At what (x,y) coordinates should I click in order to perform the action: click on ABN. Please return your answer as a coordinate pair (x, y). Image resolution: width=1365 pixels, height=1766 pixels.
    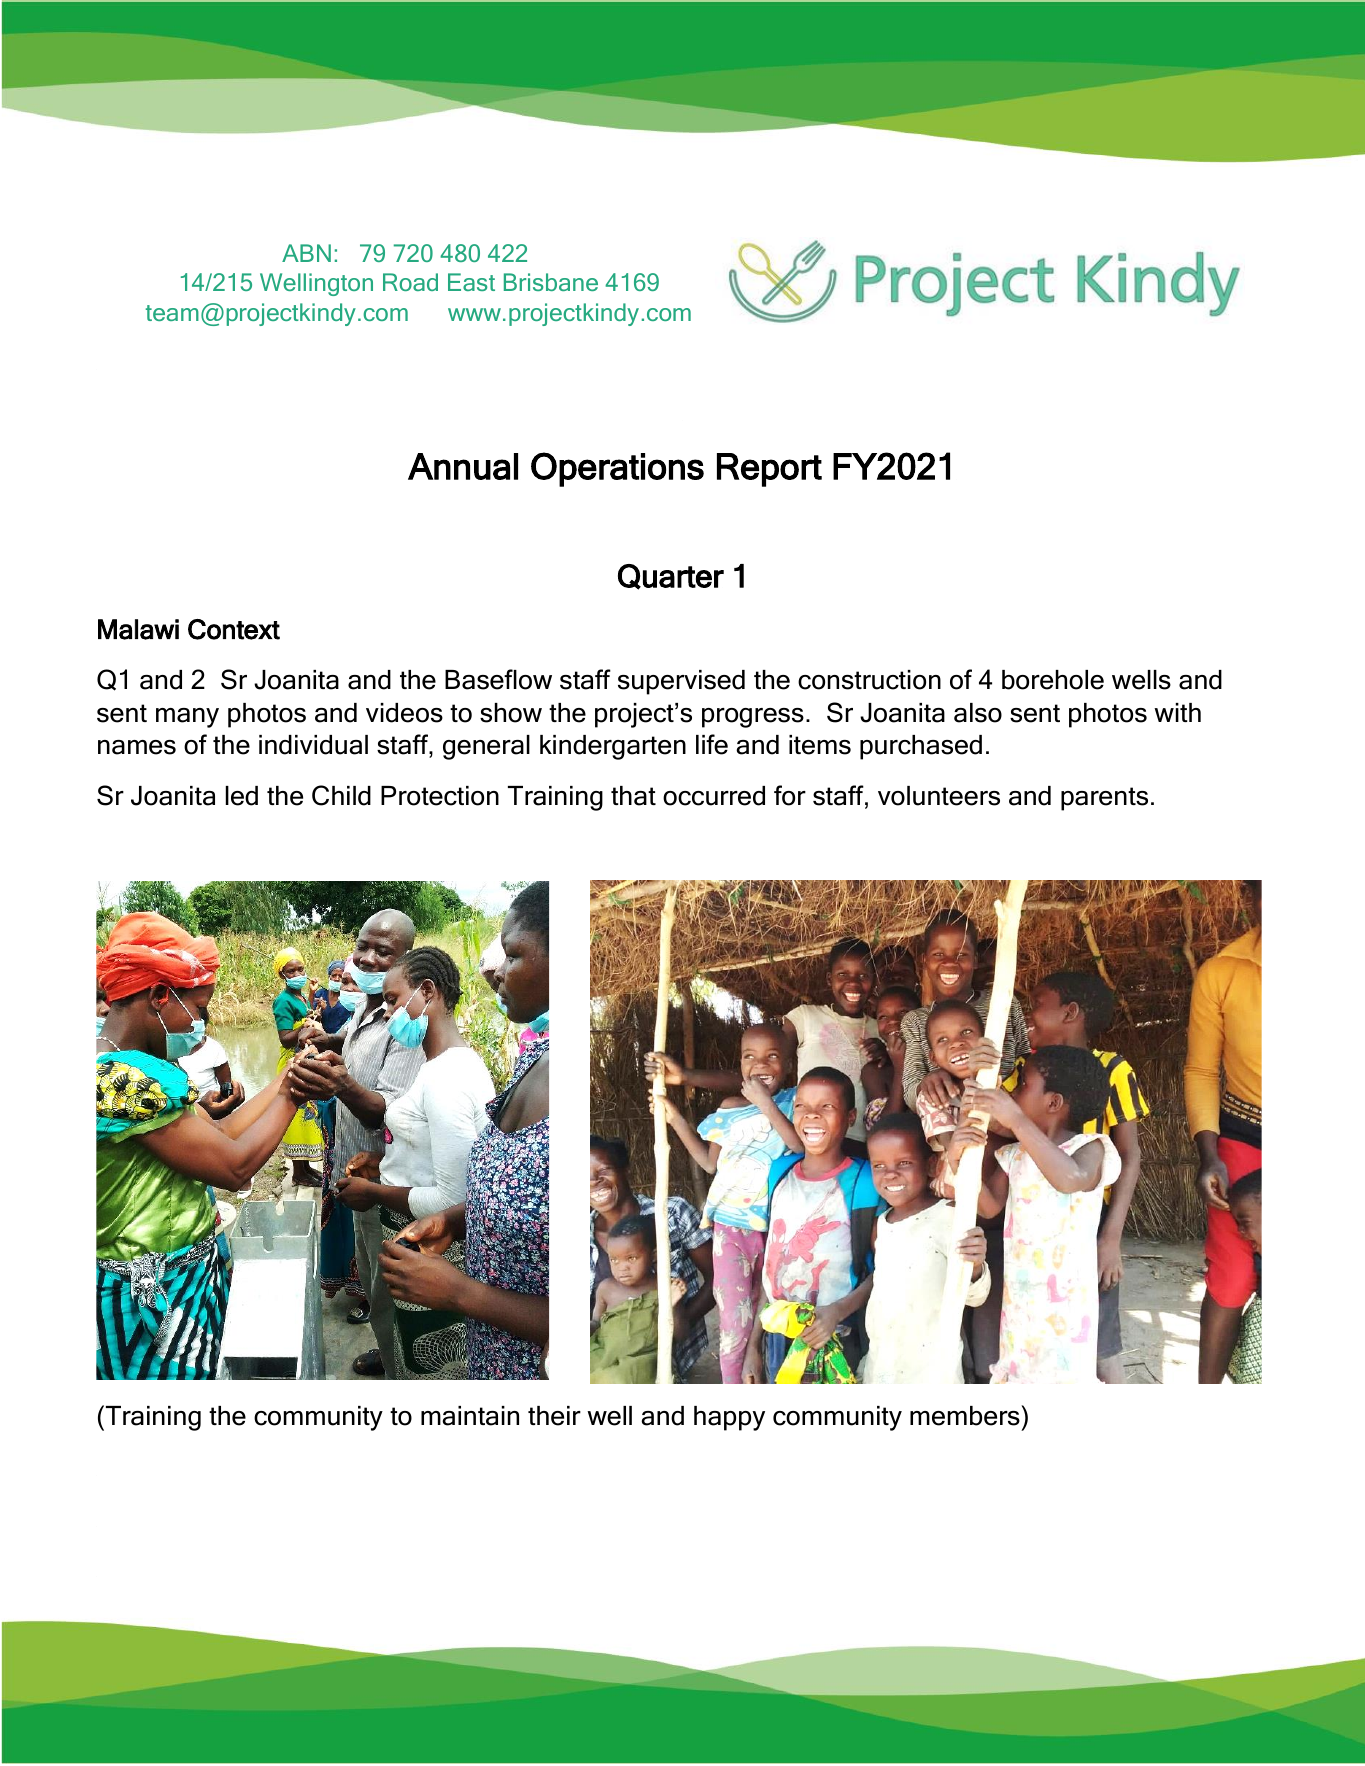
    Looking at the image, I should click on (306, 253).
